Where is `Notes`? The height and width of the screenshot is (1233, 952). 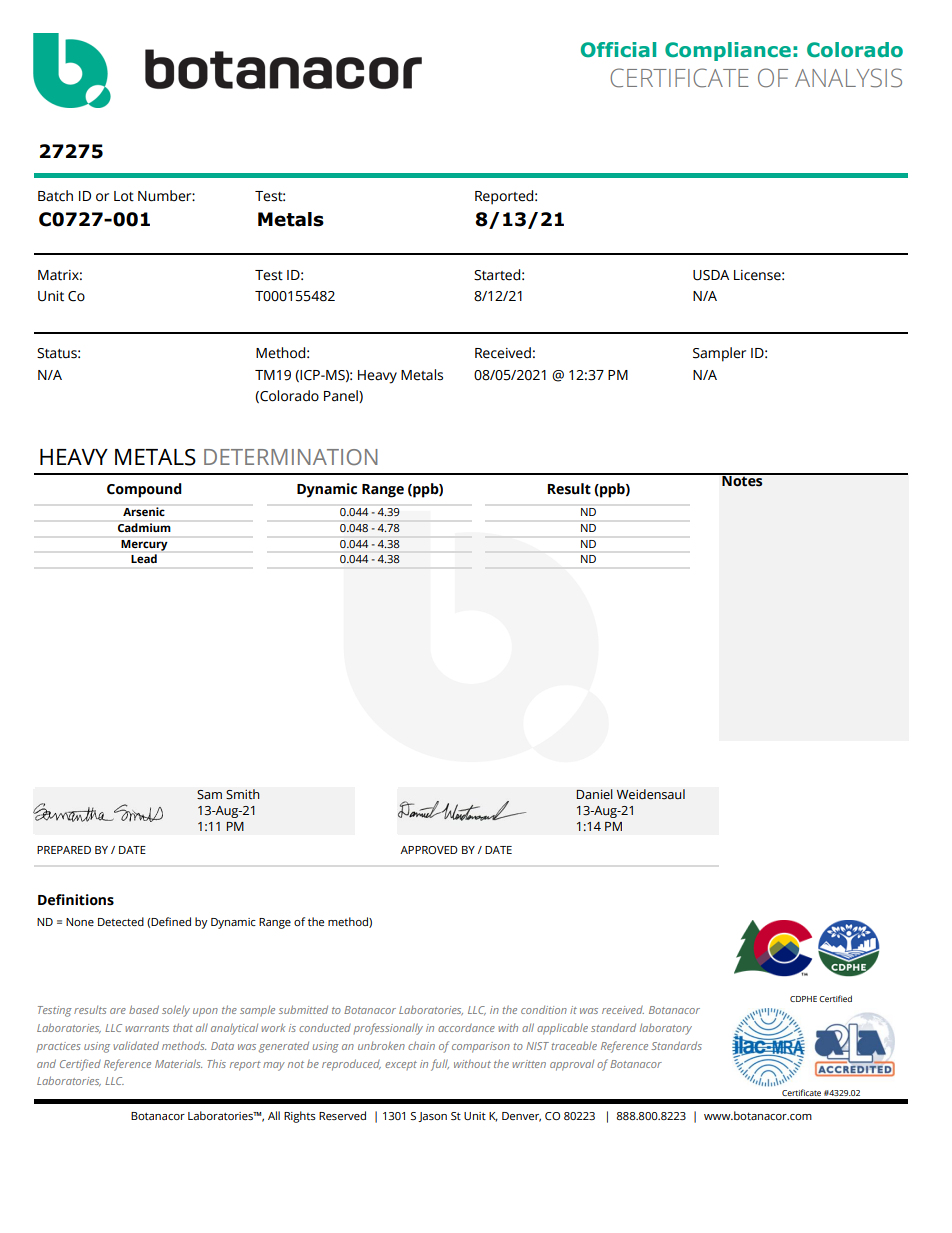
Notes is located at coordinates (742, 480).
